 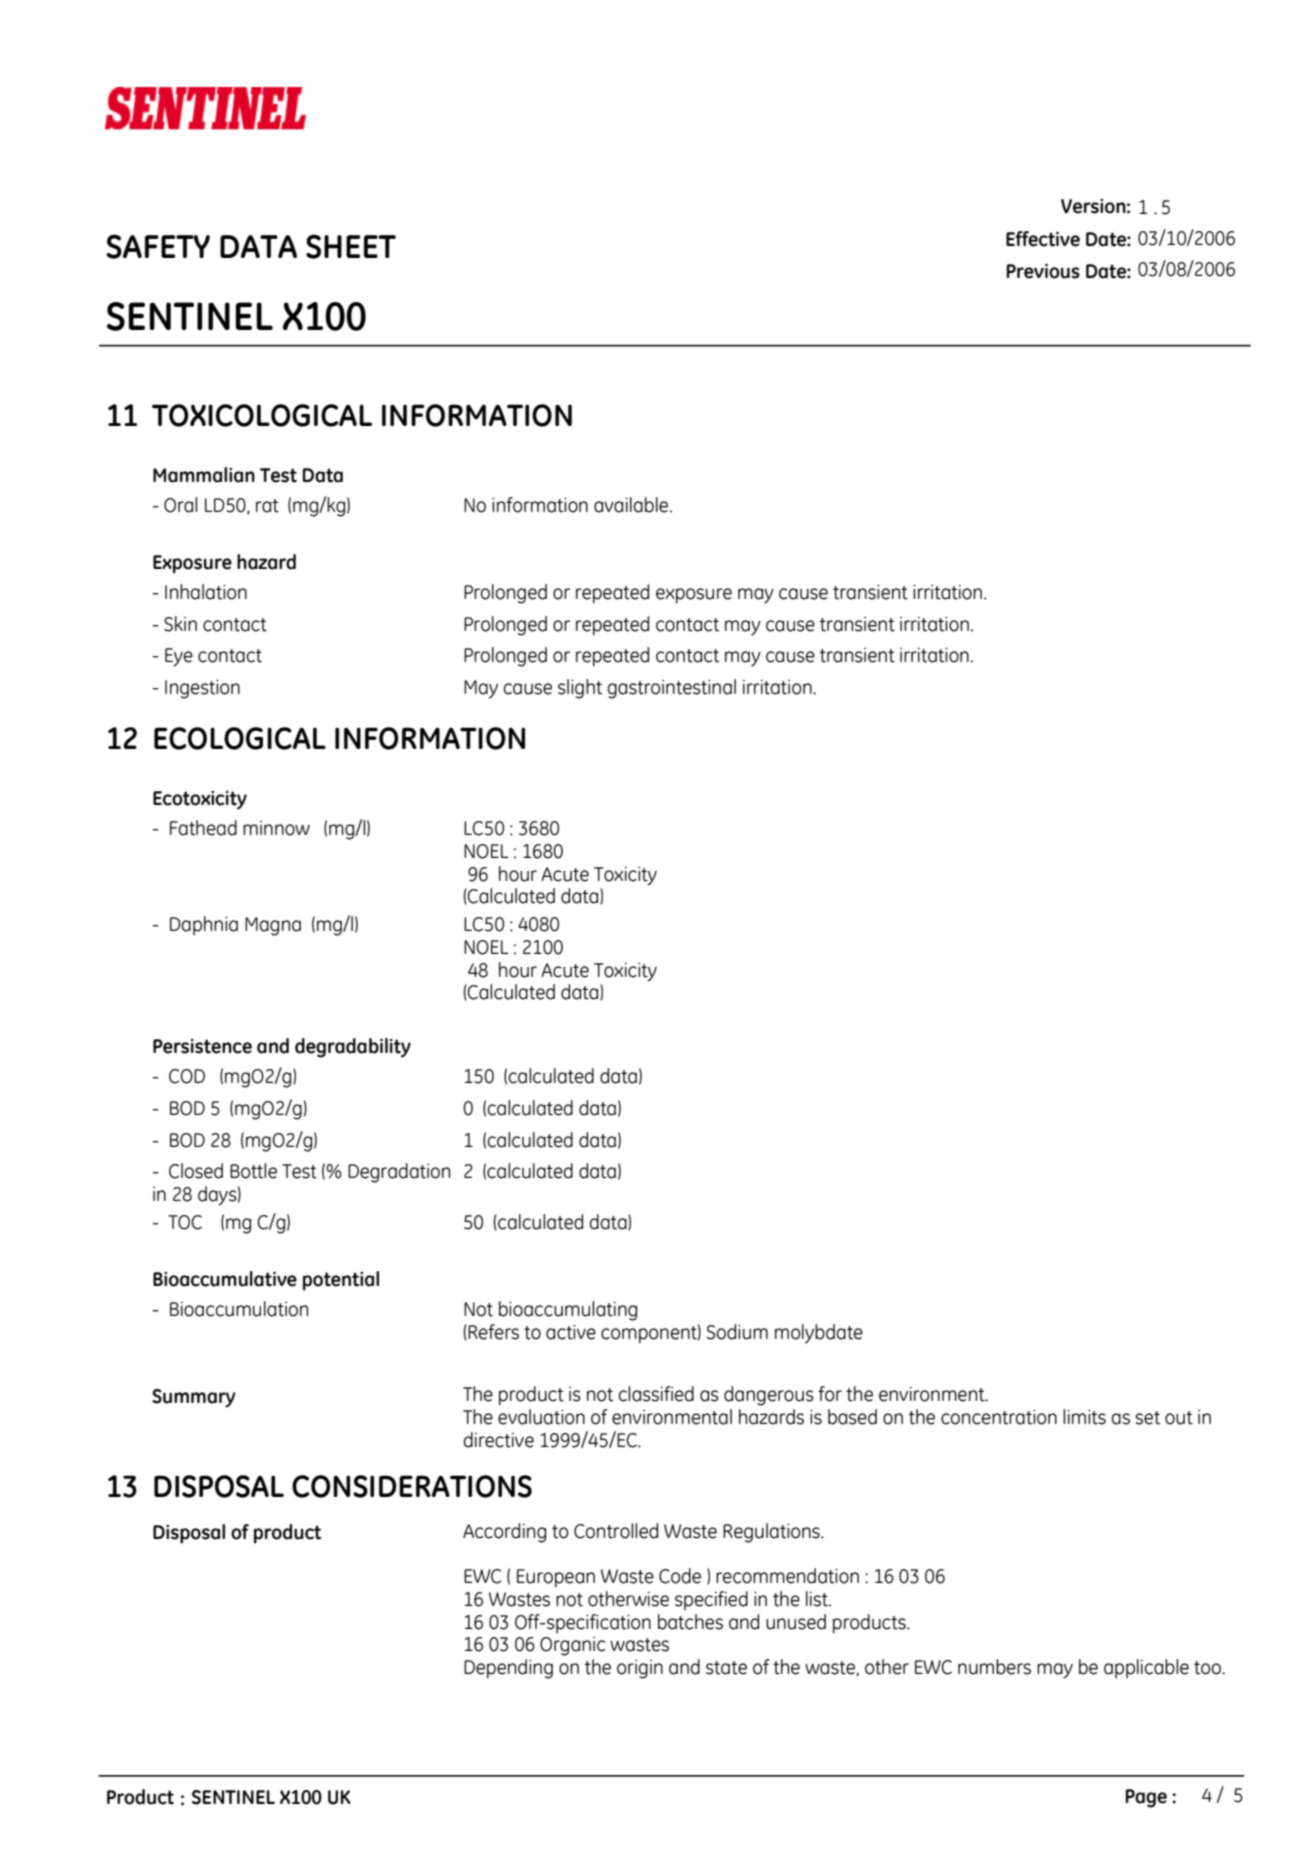 I want to click on origin, so click(x=640, y=1669).
